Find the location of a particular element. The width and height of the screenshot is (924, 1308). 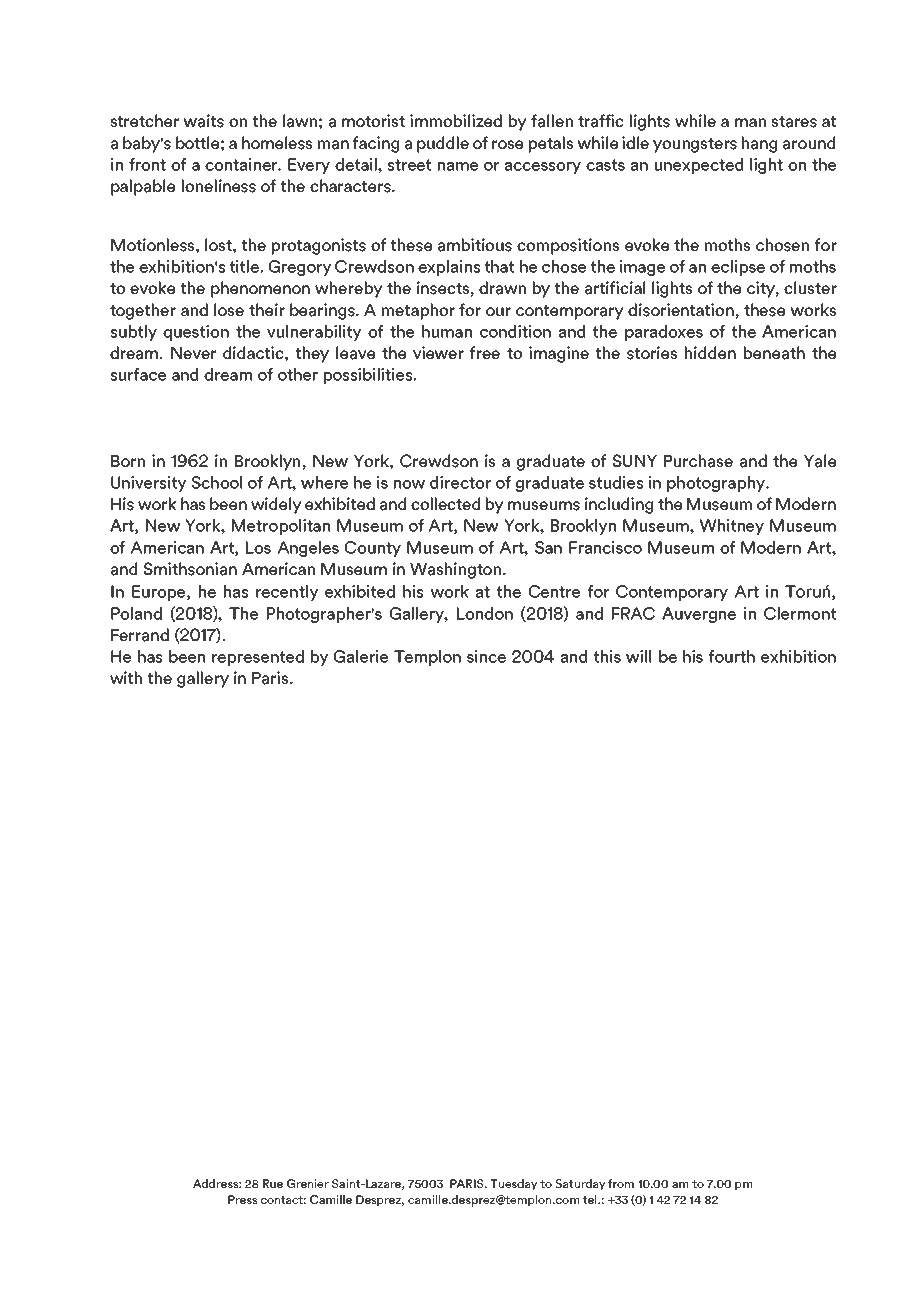

fourth is located at coordinates (732, 656).
